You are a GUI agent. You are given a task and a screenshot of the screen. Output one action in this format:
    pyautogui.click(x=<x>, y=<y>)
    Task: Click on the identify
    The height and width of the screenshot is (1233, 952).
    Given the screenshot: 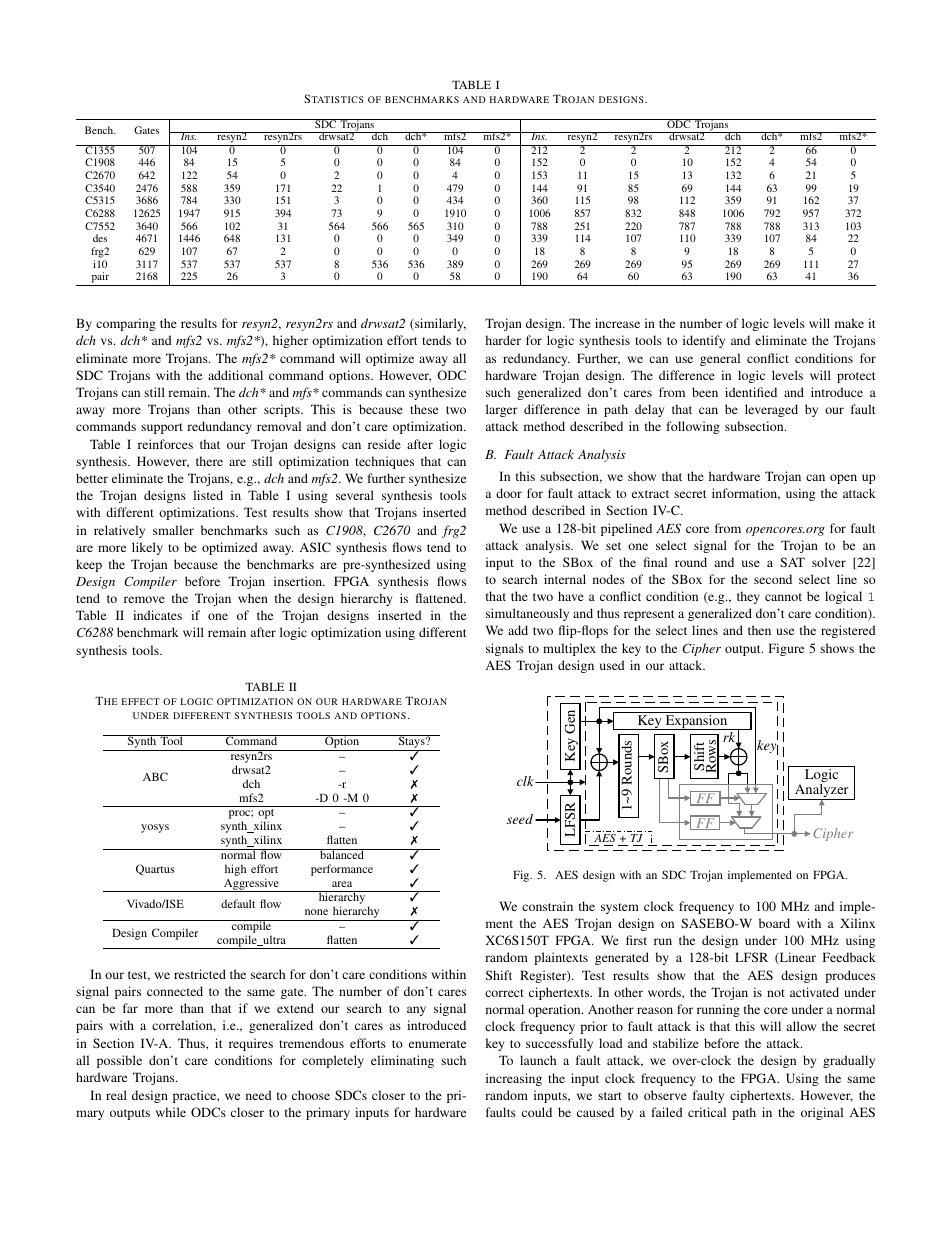 What is the action you would take?
    pyautogui.click(x=704, y=341)
